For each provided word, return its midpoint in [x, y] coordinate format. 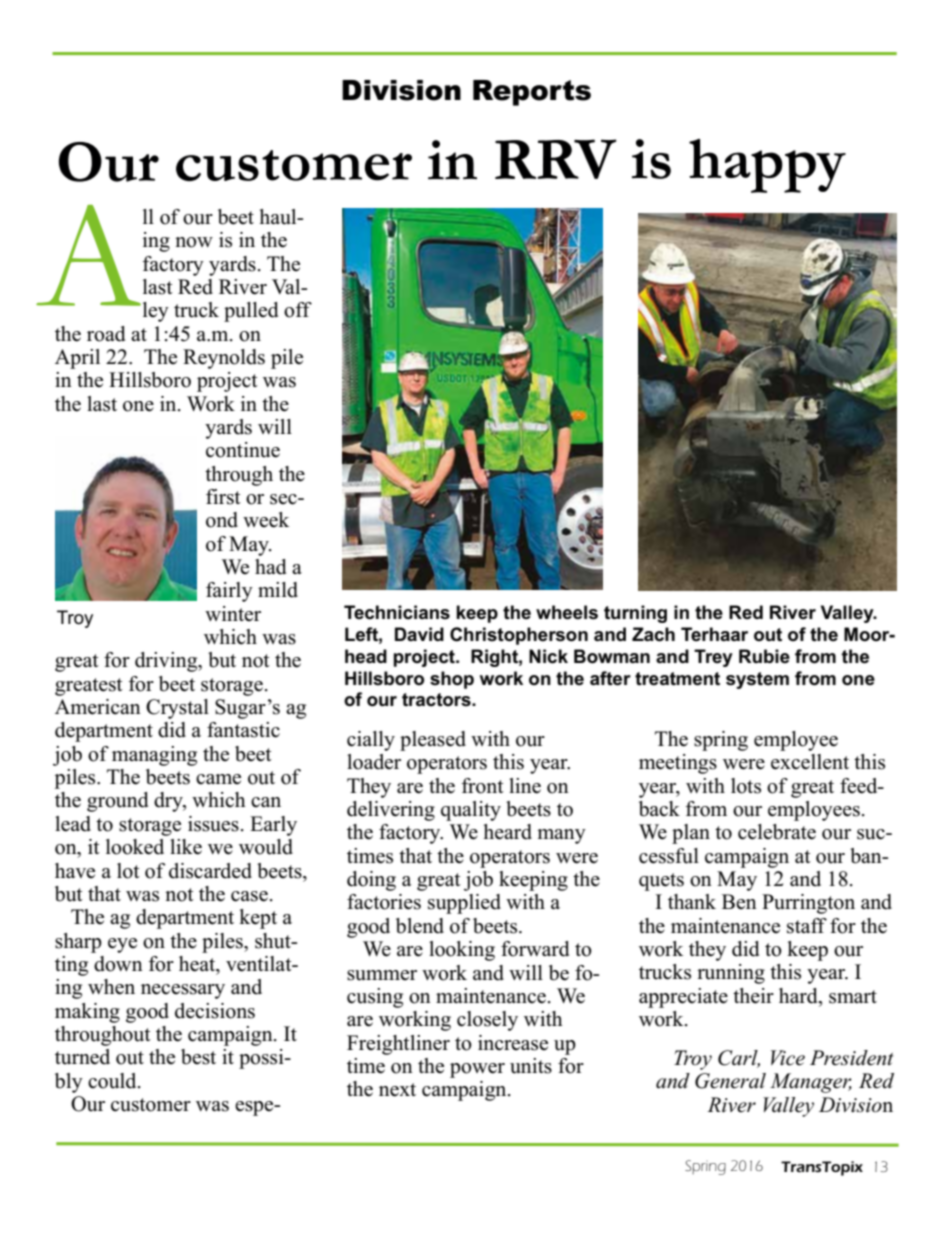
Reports [532, 93]
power [477, 1070]
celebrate [777, 832]
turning [635, 614]
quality [471, 811]
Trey [713, 658]
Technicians [397, 612]
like [186, 847]
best [198, 1057]
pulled [251, 312]
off [298, 310]
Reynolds [224, 359]
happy [767, 166]
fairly [229, 592]
